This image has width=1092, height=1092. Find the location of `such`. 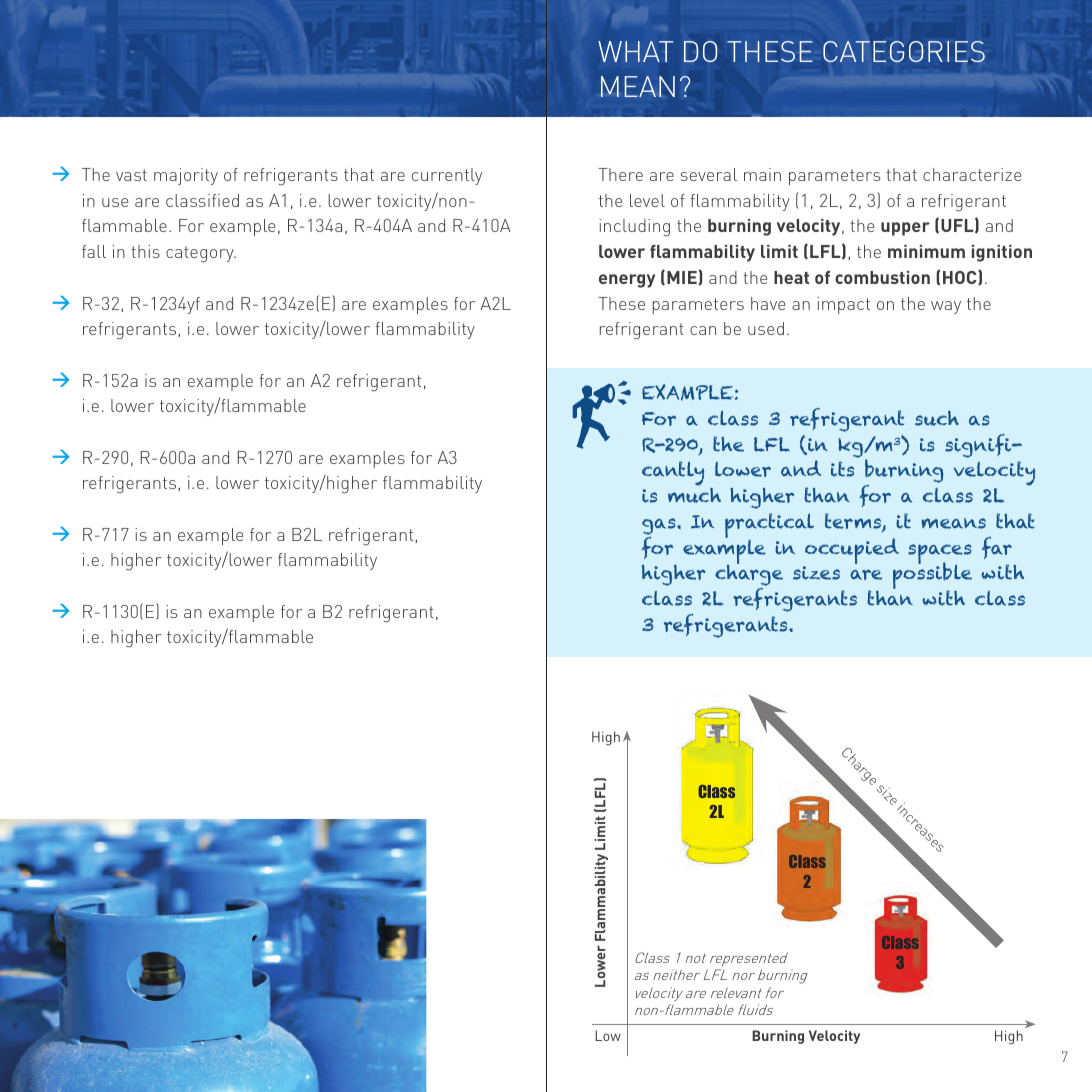

such is located at coordinates (937, 418).
